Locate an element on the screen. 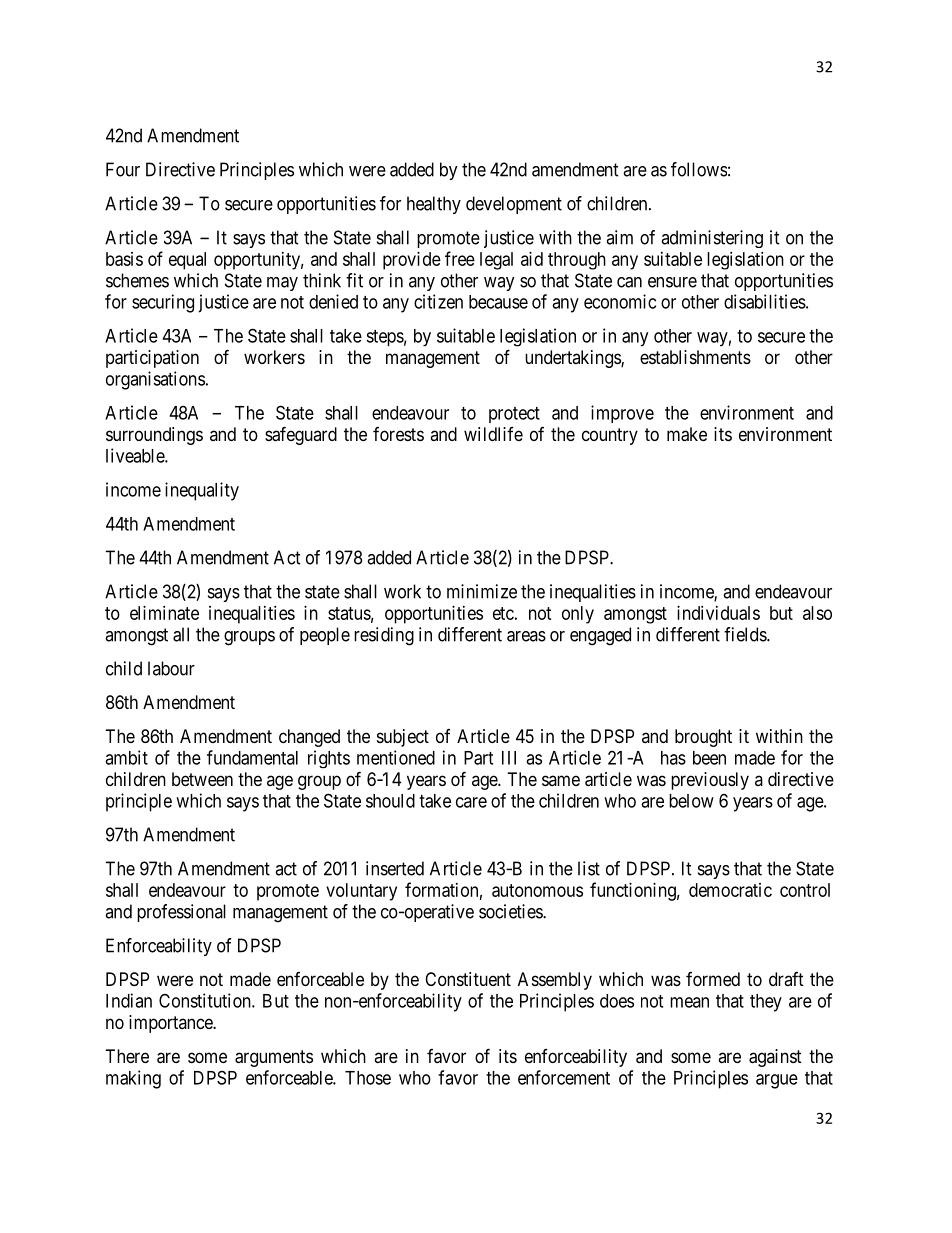 This screenshot has width=952, height=1233. labour is located at coordinates (171, 668).
